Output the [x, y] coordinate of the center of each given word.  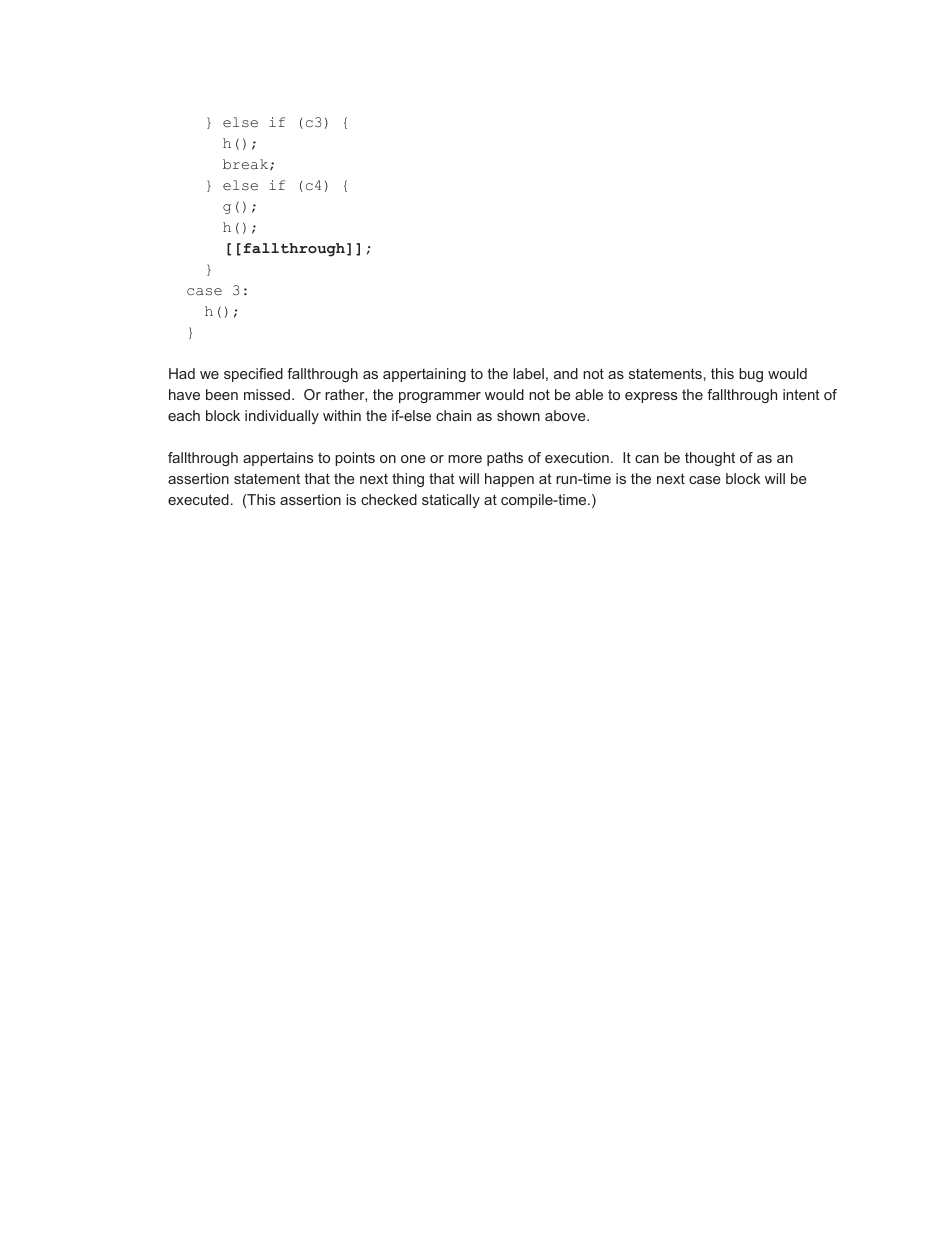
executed [198, 499]
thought [710, 459]
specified [253, 375]
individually [282, 417]
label [528, 373]
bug [751, 375]
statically [451, 501]
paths [505, 459]
